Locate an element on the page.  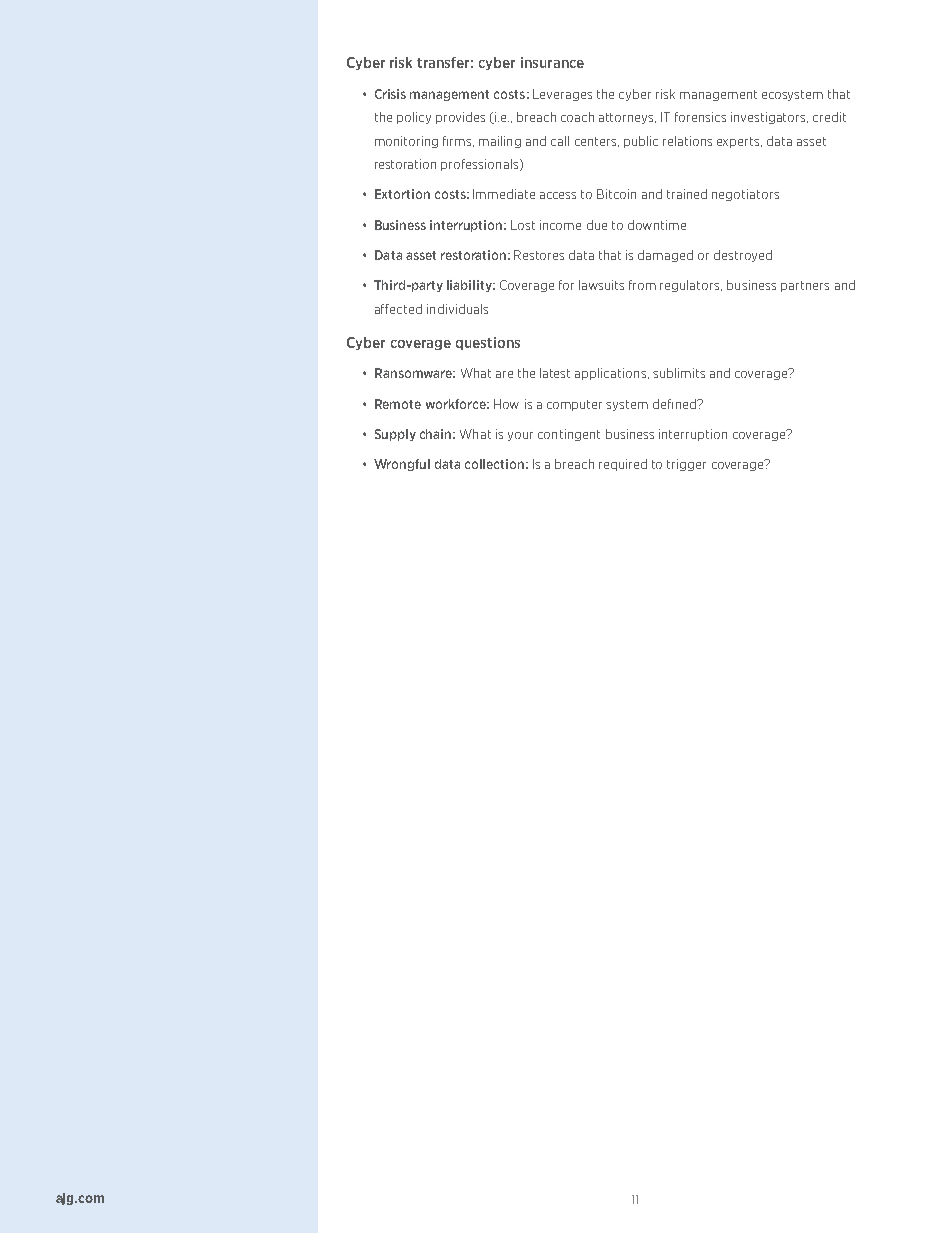
defined is located at coordinates (676, 404).
